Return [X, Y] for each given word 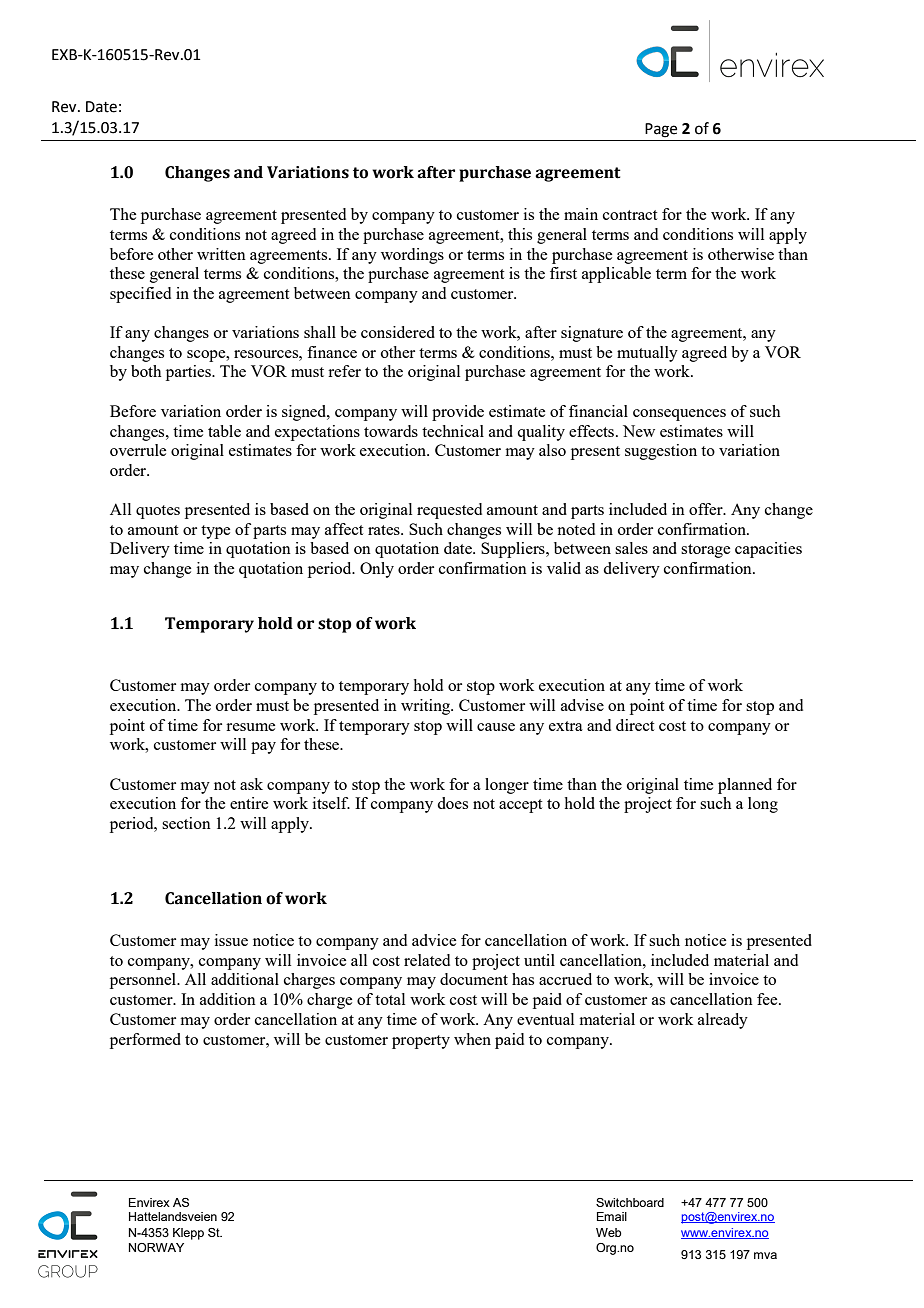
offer [707, 509]
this [520, 234]
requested [449, 511]
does [452, 803]
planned [745, 786]
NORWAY [156, 1247]
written [221, 254]
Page [661, 130]
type [215, 532]
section [186, 823]
